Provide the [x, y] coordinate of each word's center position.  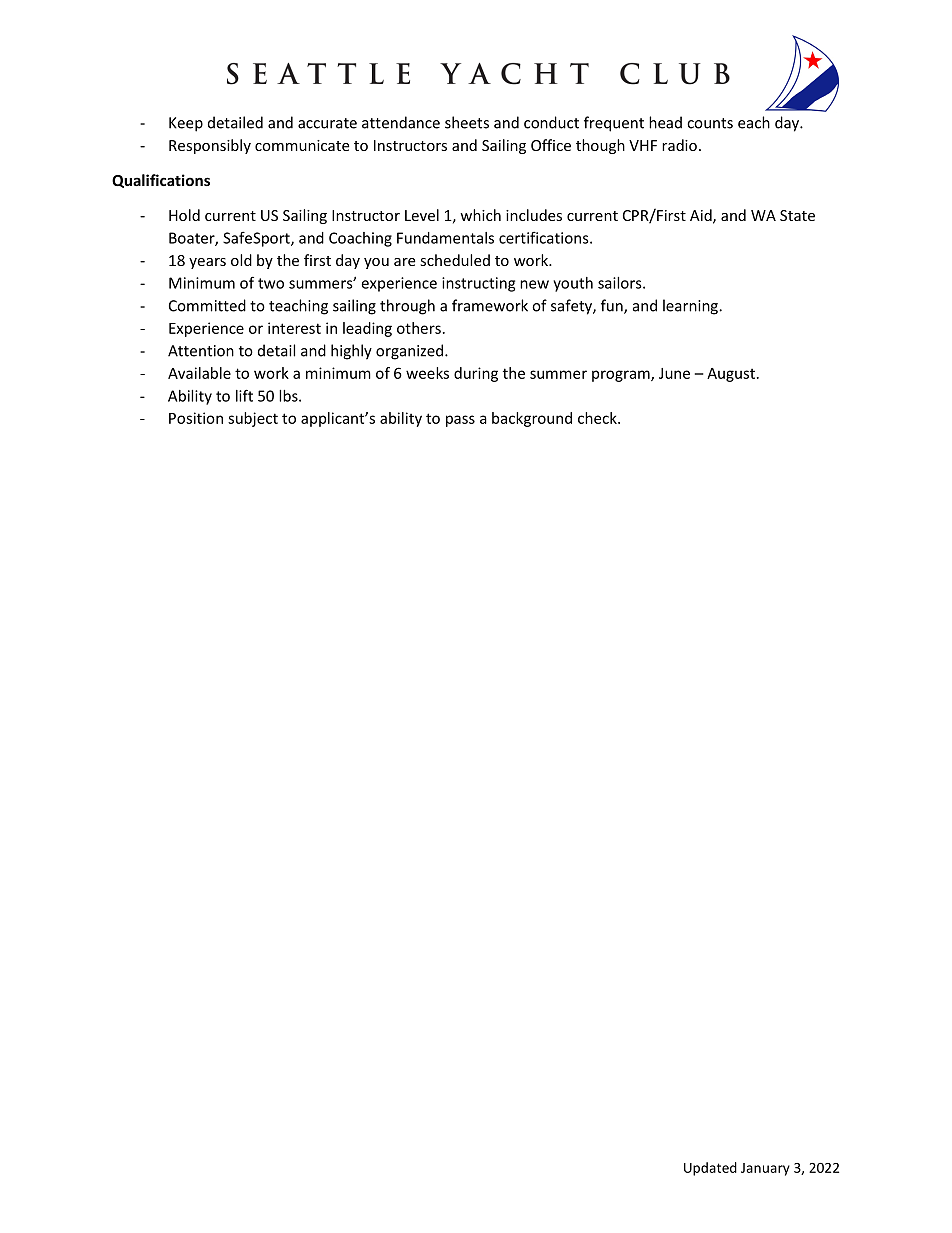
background [532, 419]
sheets [467, 122]
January [765, 1169]
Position [196, 418]
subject [253, 419]
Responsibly [210, 146]
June [674, 373]
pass [460, 421]
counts [710, 123]
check [598, 418]
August [731, 375]
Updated [710, 1169]
